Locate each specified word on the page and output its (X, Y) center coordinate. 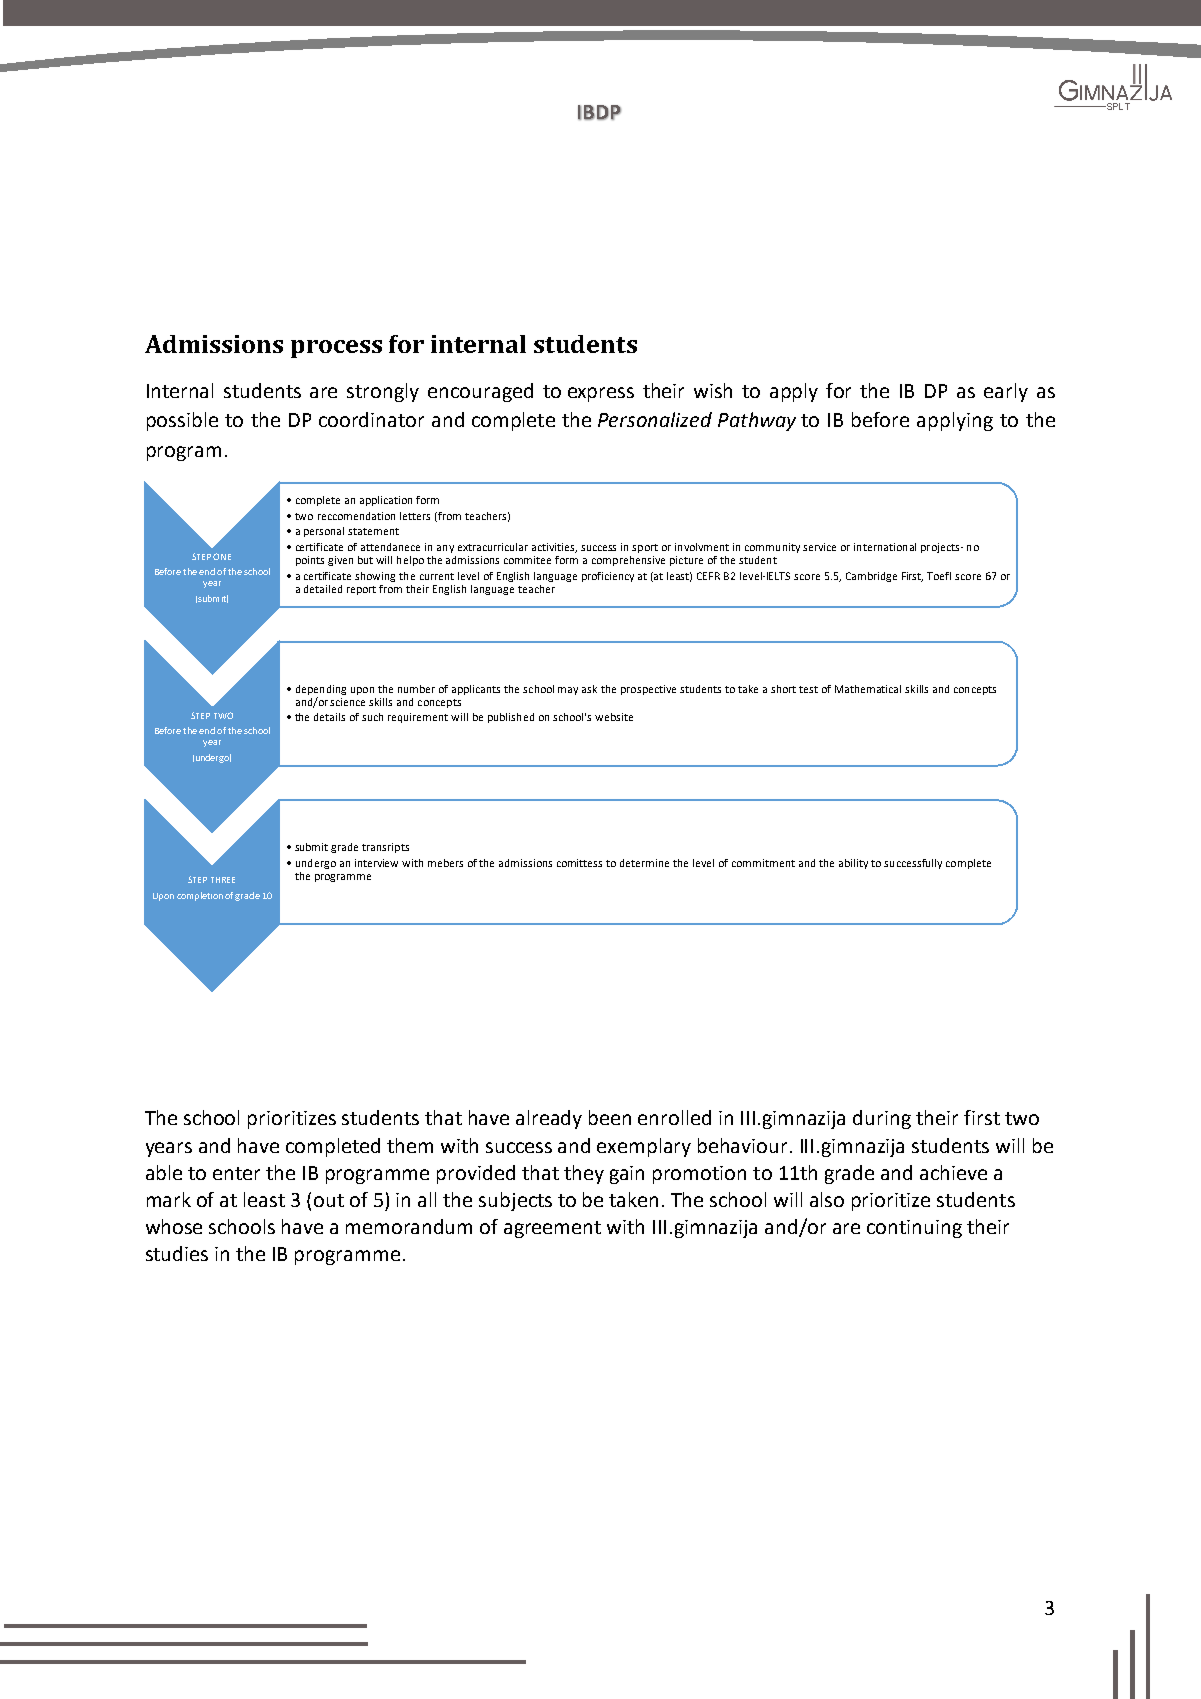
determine (644, 863)
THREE (223, 880)
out (329, 1200)
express (601, 394)
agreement (552, 1229)
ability (853, 864)
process (336, 349)
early (1006, 392)
